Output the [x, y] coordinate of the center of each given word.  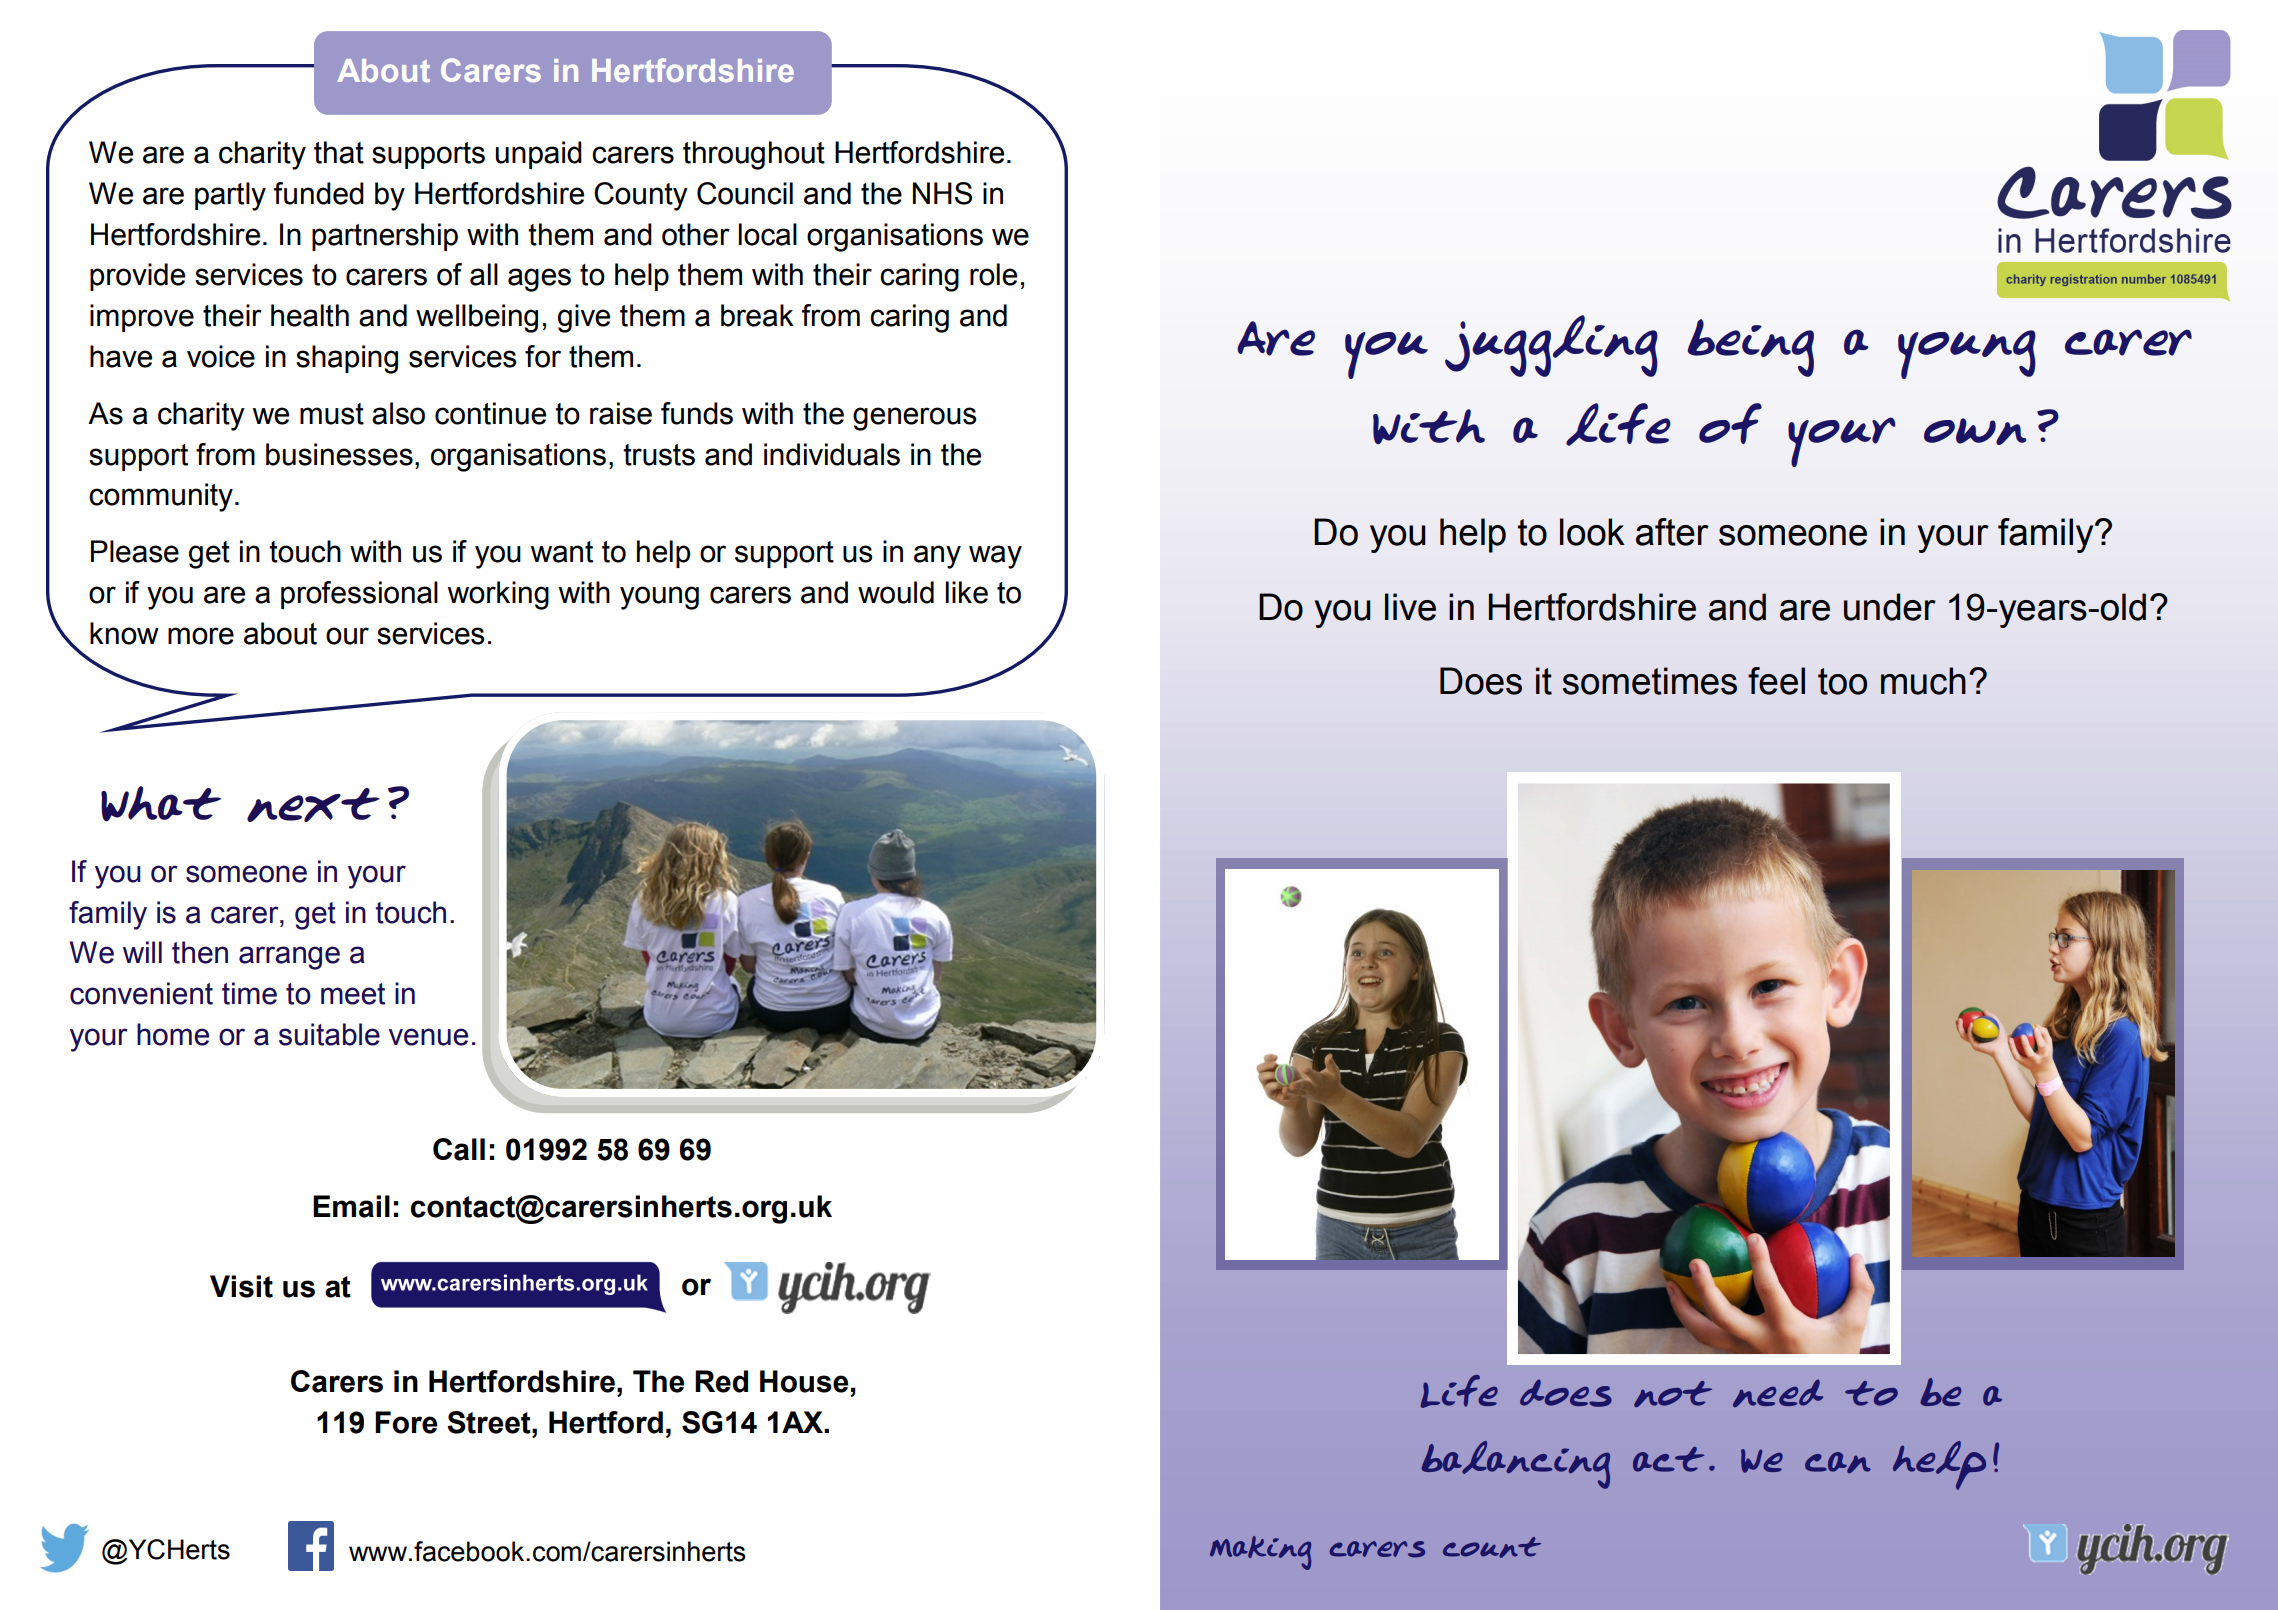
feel [1776, 681]
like [966, 592]
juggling [1551, 346]
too [1842, 681]
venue [428, 1037]
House [804, 1381]
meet [353, 994]
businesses [339, 454]
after [1672, 532]
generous [915, 419]
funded [319, 193]
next [313, 805]
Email [351, 1206]
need [1778, 1393]
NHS [942, 193]
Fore [406, 1422]
